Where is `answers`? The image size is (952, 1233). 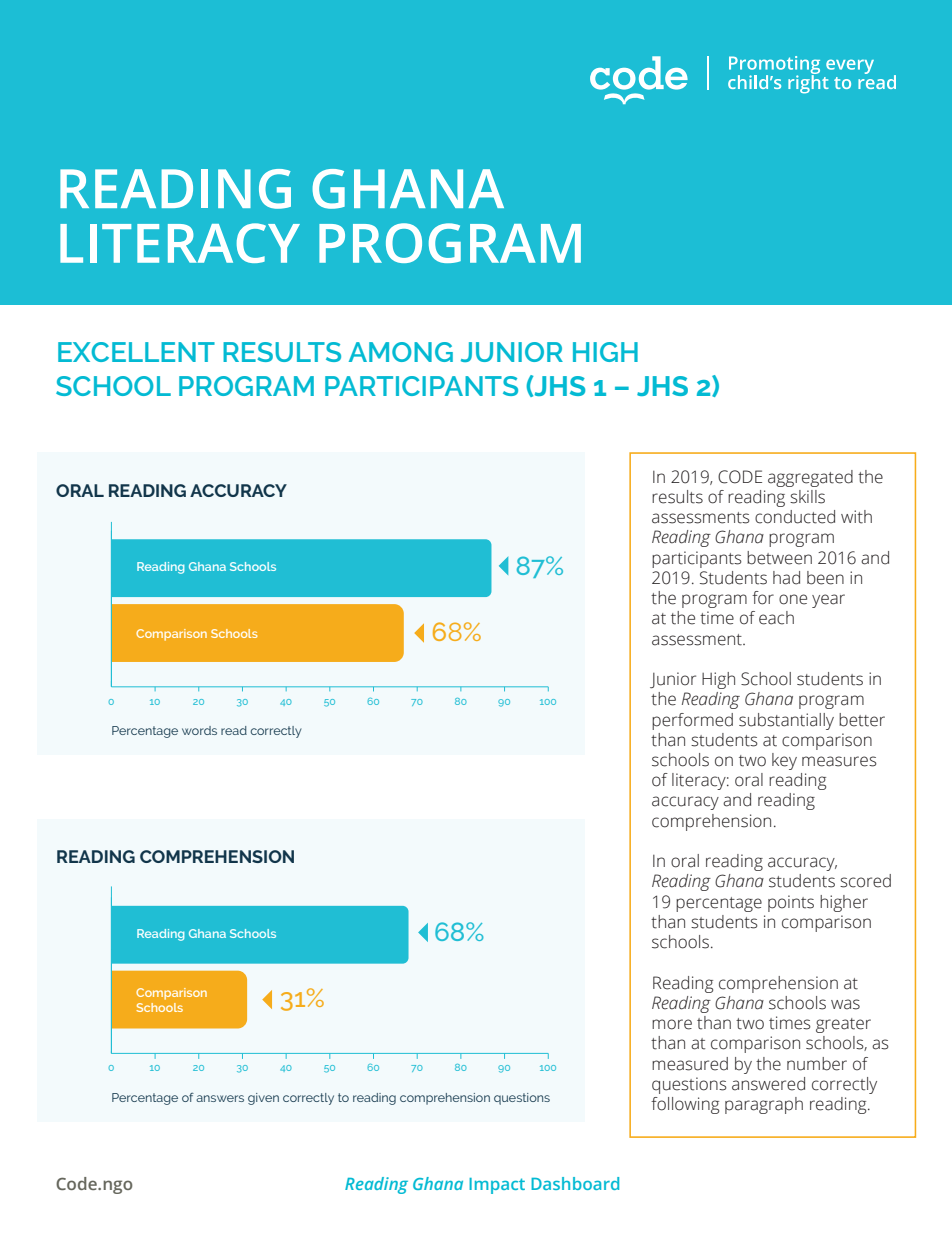 answers is located at coordinates (220, 1098).
